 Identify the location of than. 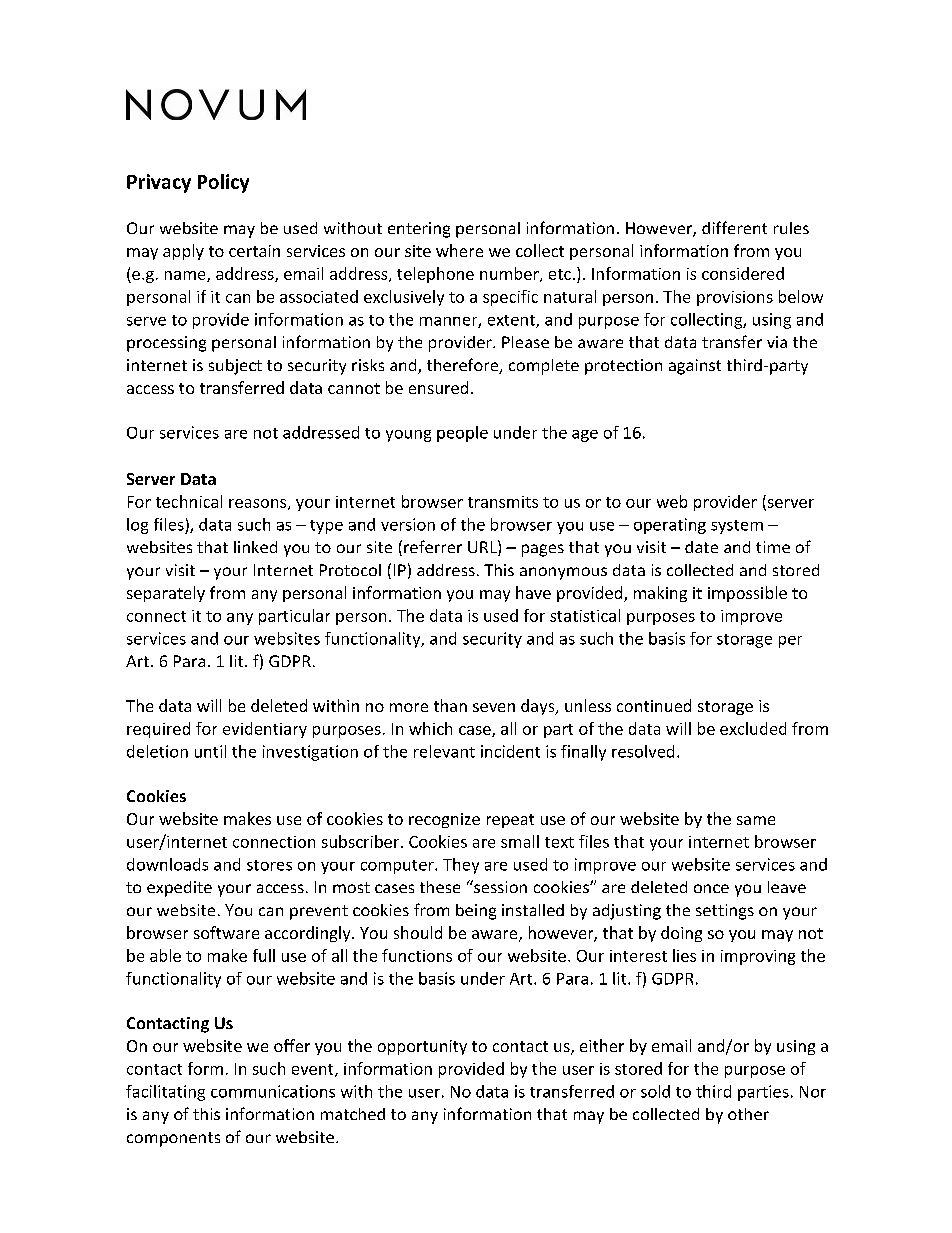
(450, 705).
